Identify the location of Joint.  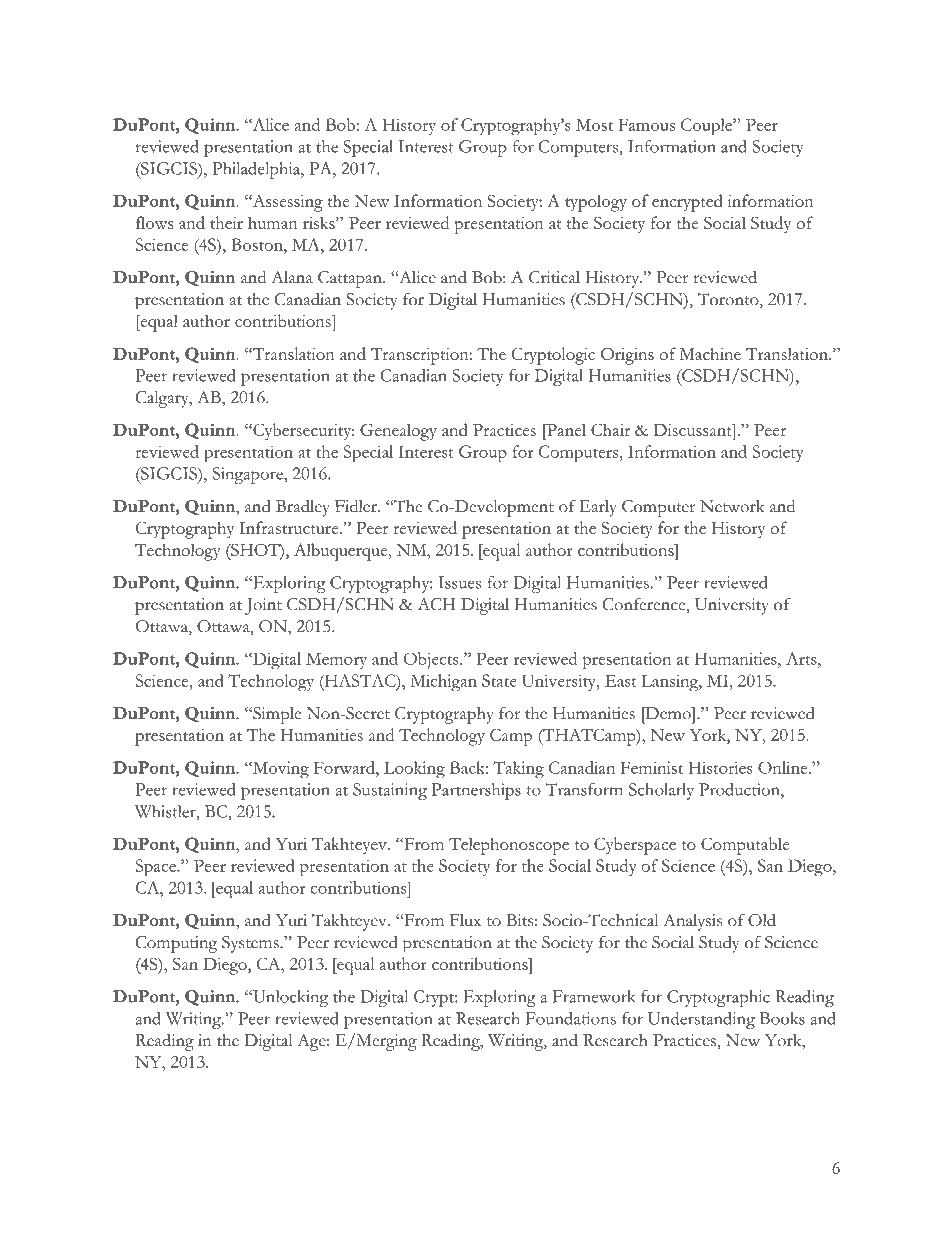
(263, 606).
